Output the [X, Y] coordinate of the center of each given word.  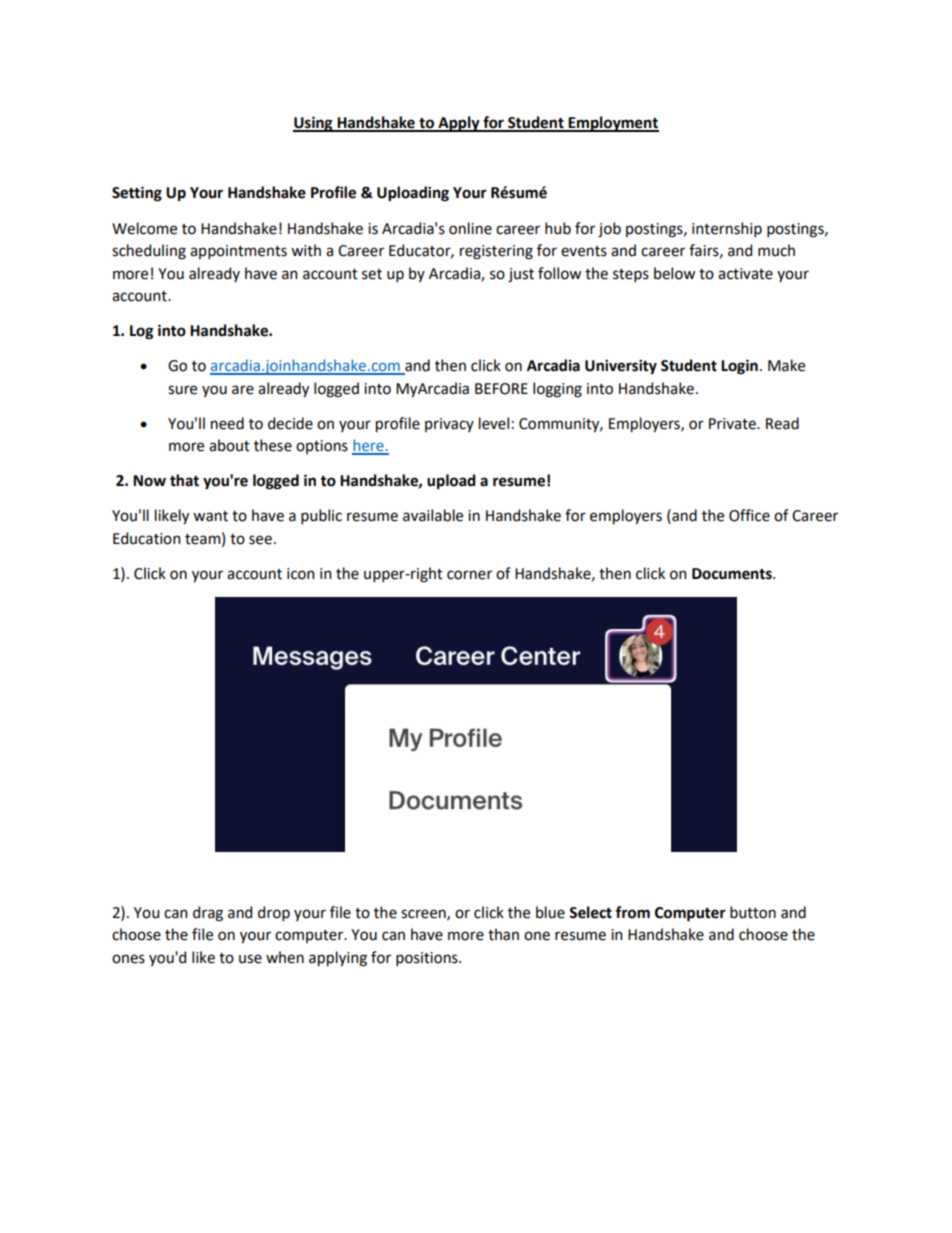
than [503, 934]
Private [733, 424]
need [227, 423]
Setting [137, 194]
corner [469, 575]
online [470, 228]
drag [208, 914]
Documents [733, 574]
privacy [449, 425]
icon [300, 574]
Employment [613, 124]
